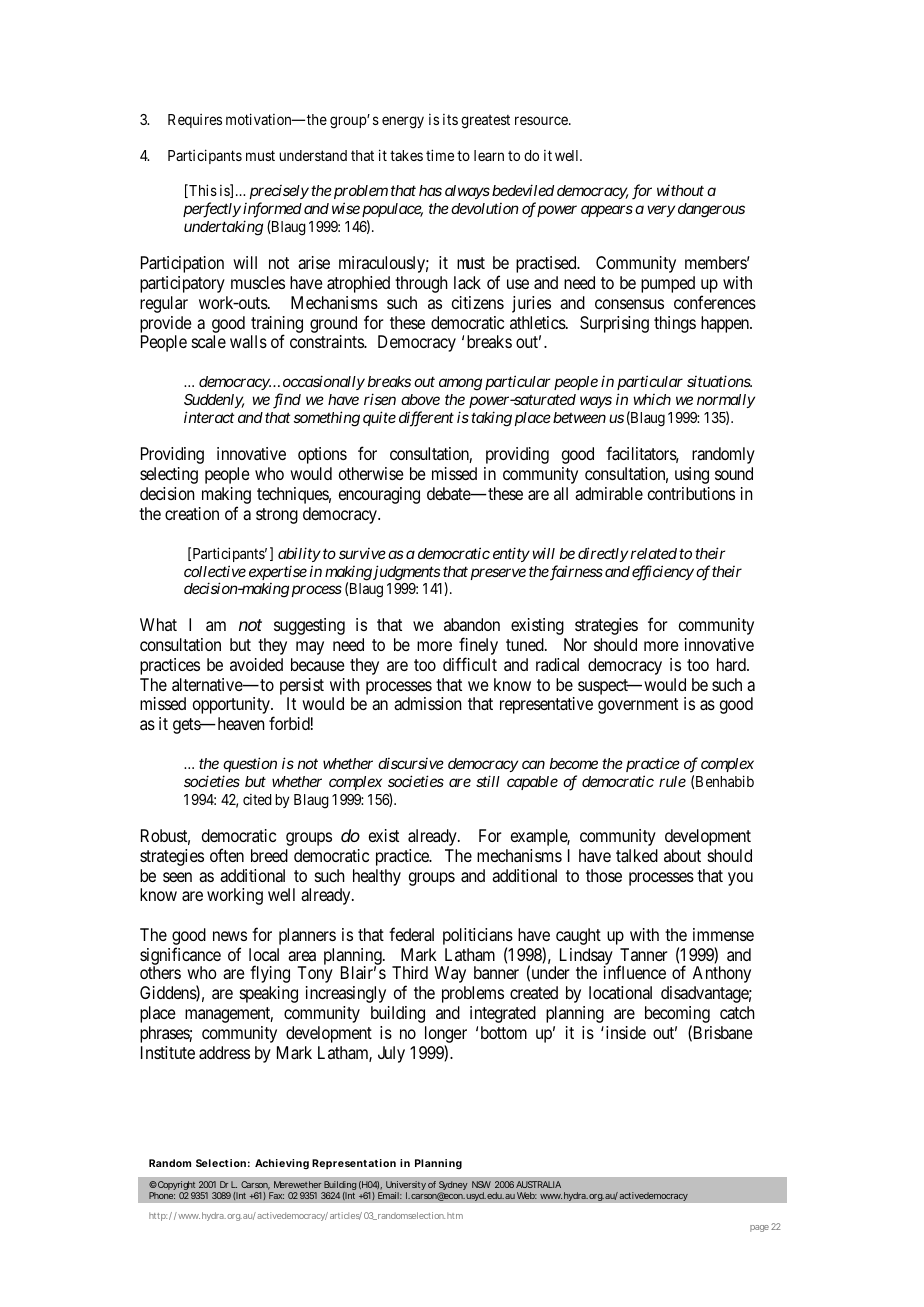  I want to click on politicians, so click(478, 938).
